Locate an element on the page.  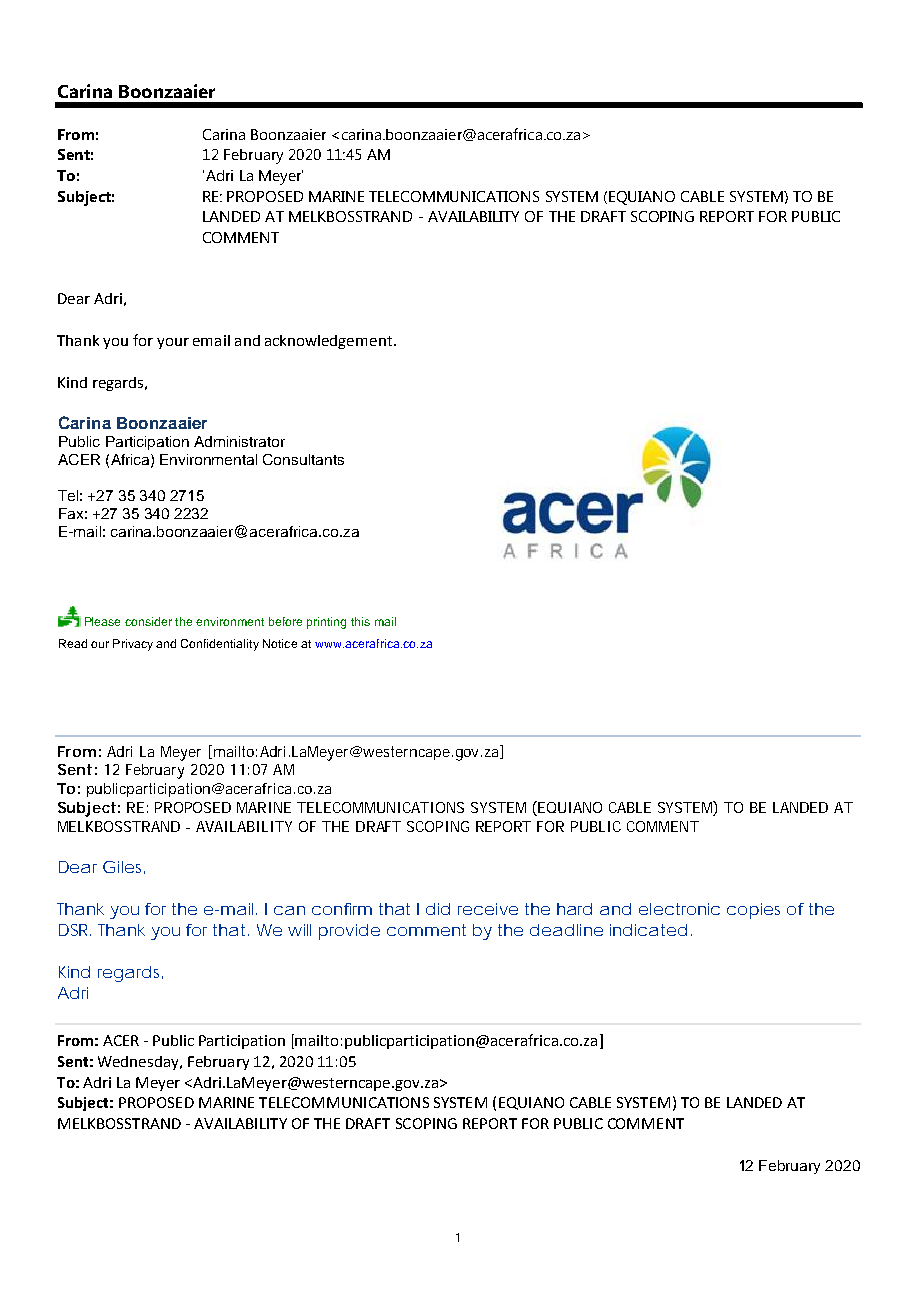
Privacy is located at coordinates (133, 645).
